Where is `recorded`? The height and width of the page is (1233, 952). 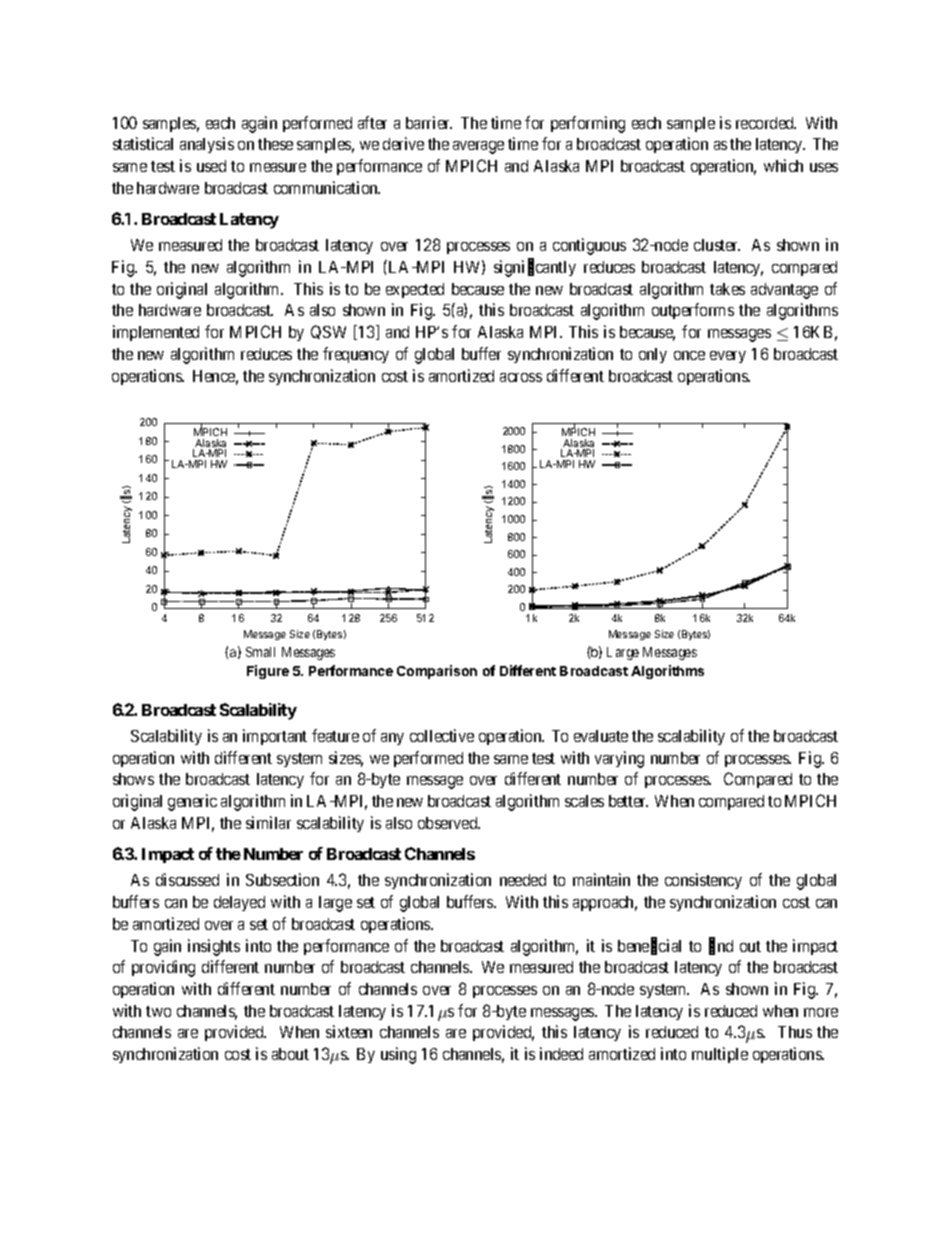
recorded is located at coordinates (766, 123).
